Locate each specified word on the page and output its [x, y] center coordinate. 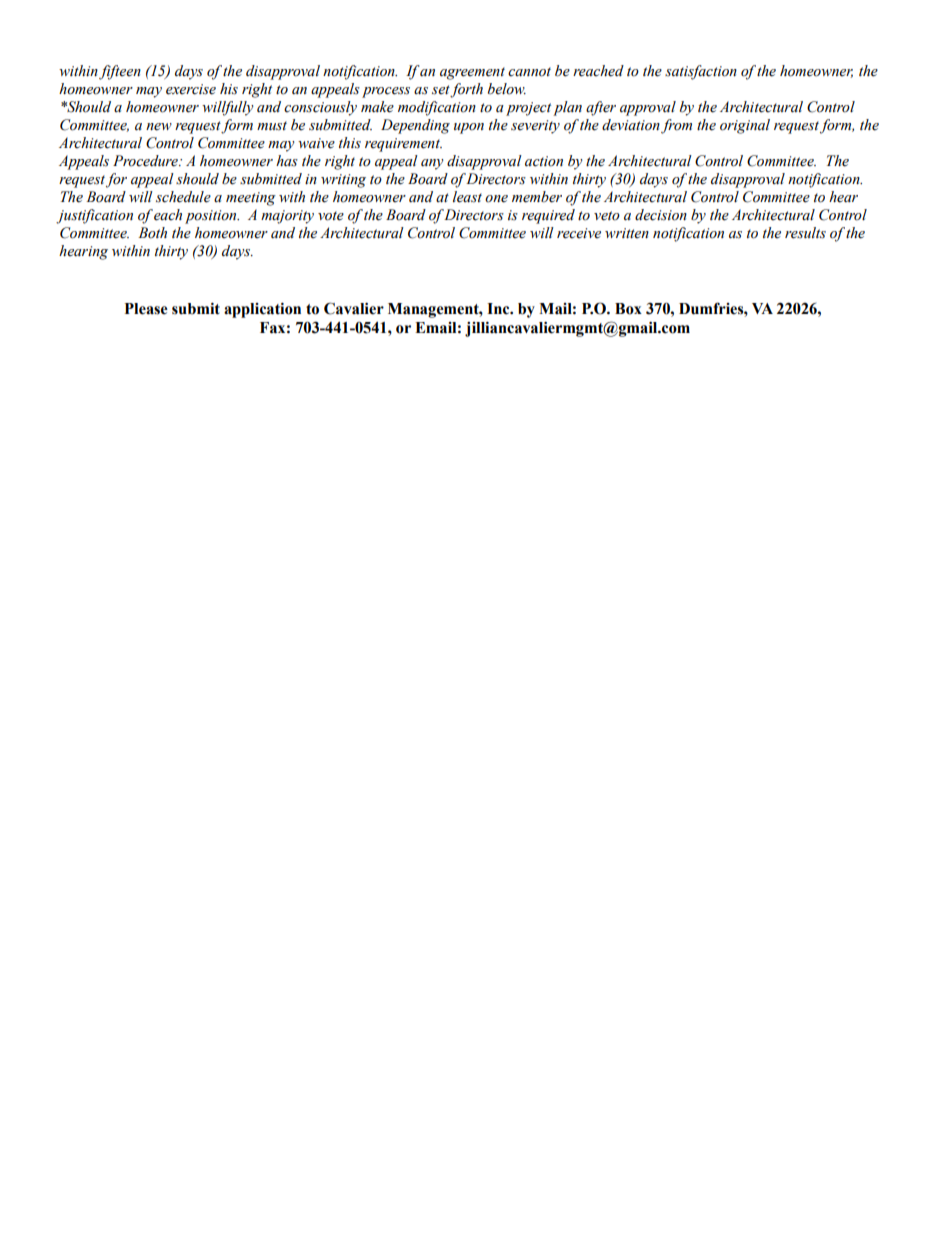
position [212, 217]
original [745, 126]
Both [152, 233]
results [805, 233]
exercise [191, 89]
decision [661, 215]
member [537, 197]
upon [469, 128]
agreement [472, 73]
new [159, 127]
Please [146, 309]
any [432, 164]
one [496, 199]
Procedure [146, 161]
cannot [529, 72]
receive [579, 233]
